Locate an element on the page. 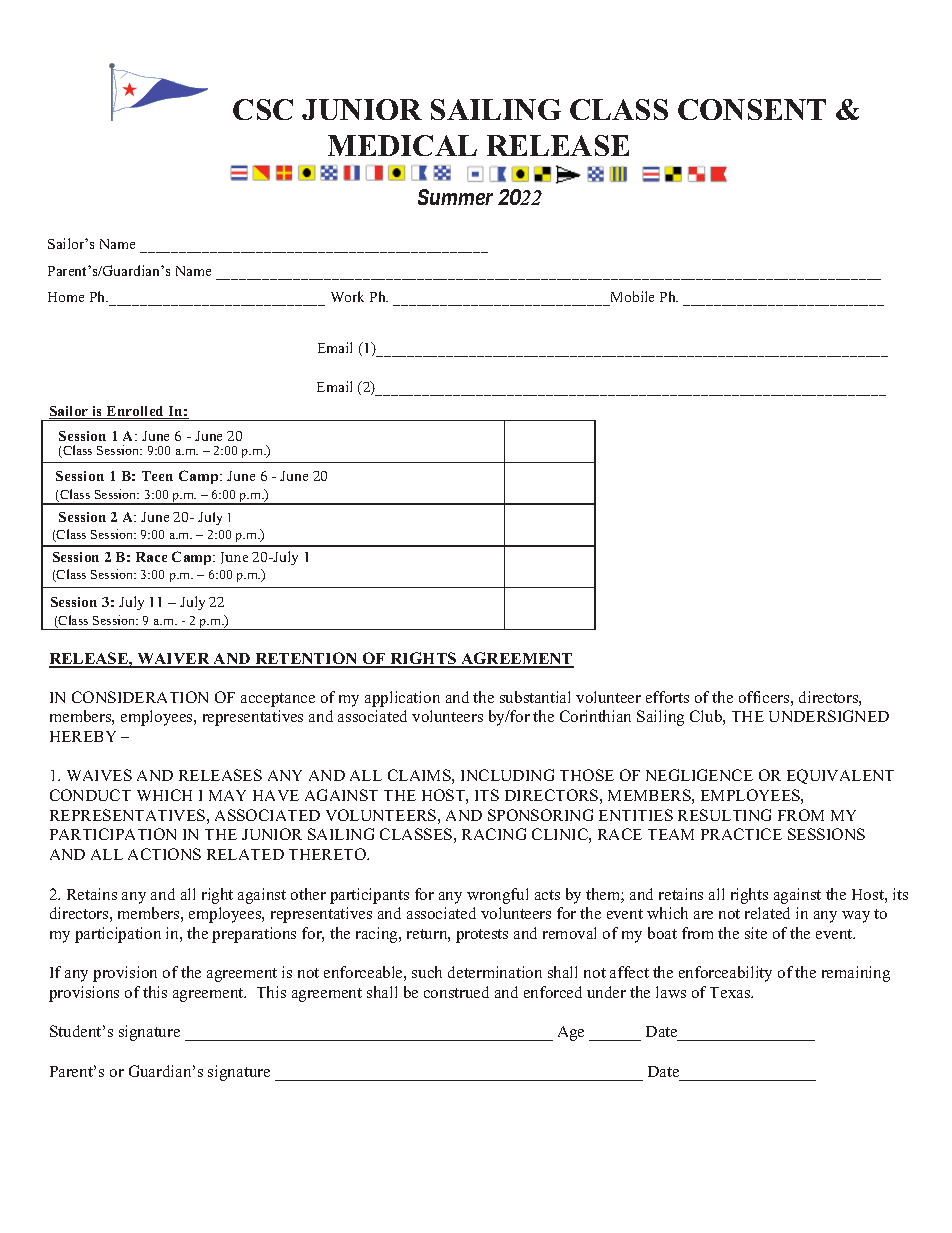 Image resolution: width=952 pixels, height=1233 pixels. construed is located at coordinates (456, 992).
